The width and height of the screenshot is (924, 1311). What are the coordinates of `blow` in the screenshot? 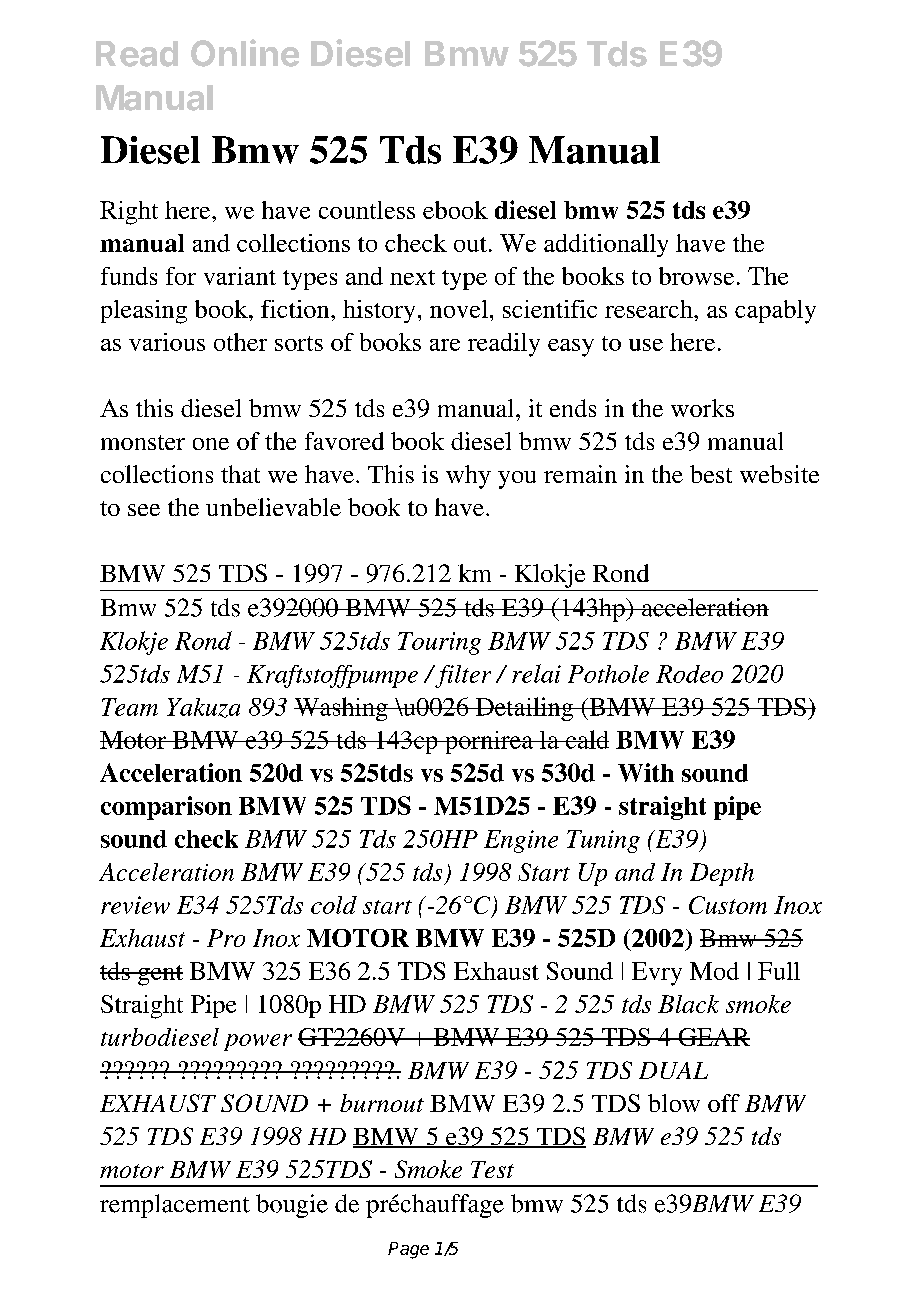 It's located at (674, 1103).
